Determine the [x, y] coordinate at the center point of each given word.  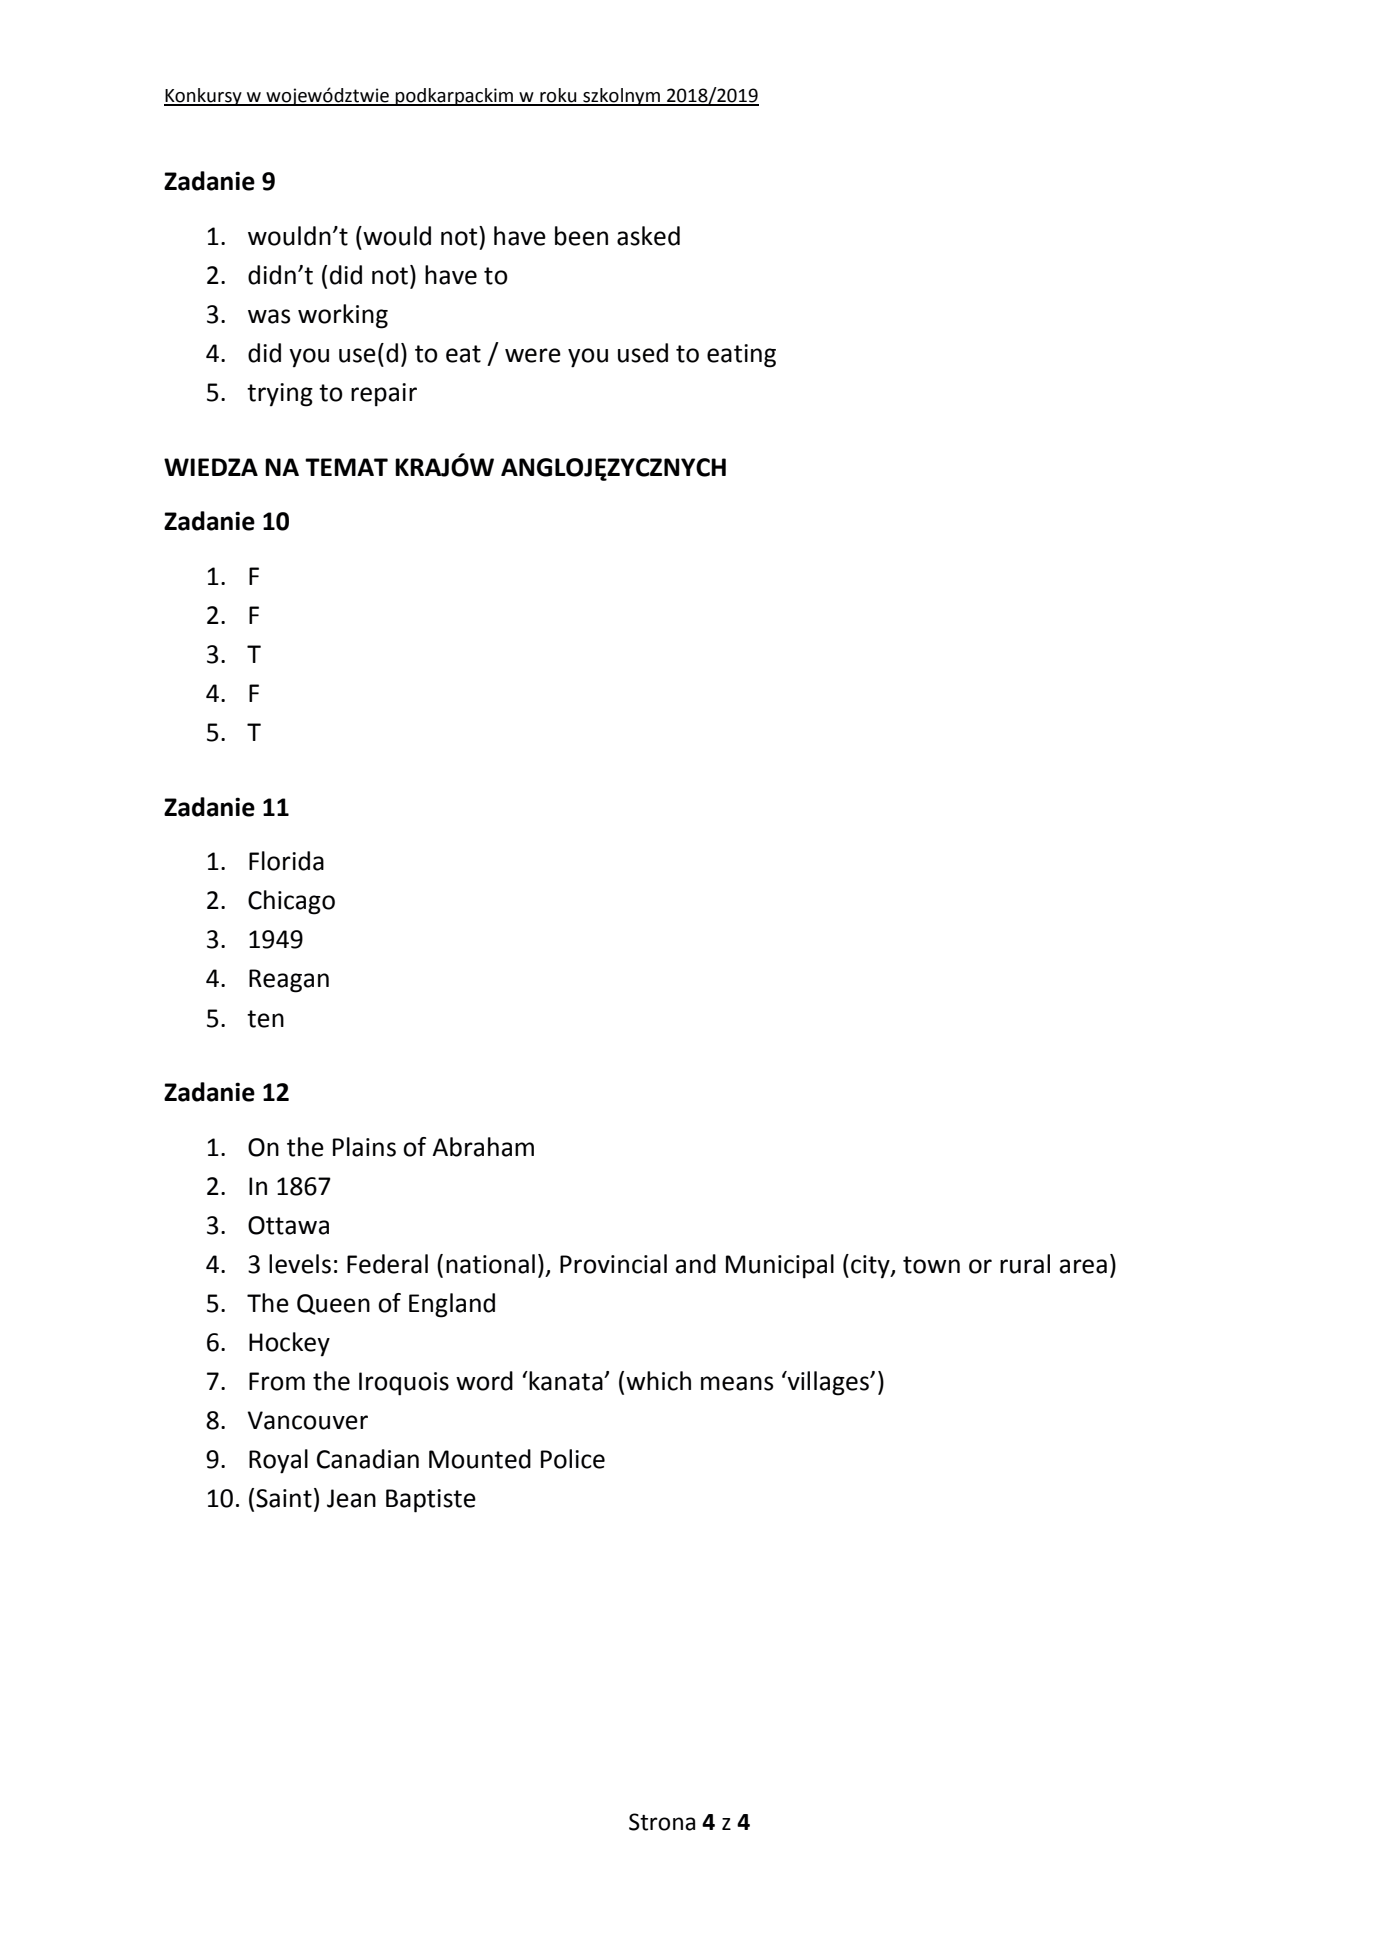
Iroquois [404, 1384]
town [931, 1265]
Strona [662, 1822]
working [343, 316]
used [643, 353]
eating [741, 356]
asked [648, 236]
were [533, 355]
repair [384, 395]
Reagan [289, 981]
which [658, 1381]
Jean [351, 1498]
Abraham [483, 1147]
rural [1025, 1264]
